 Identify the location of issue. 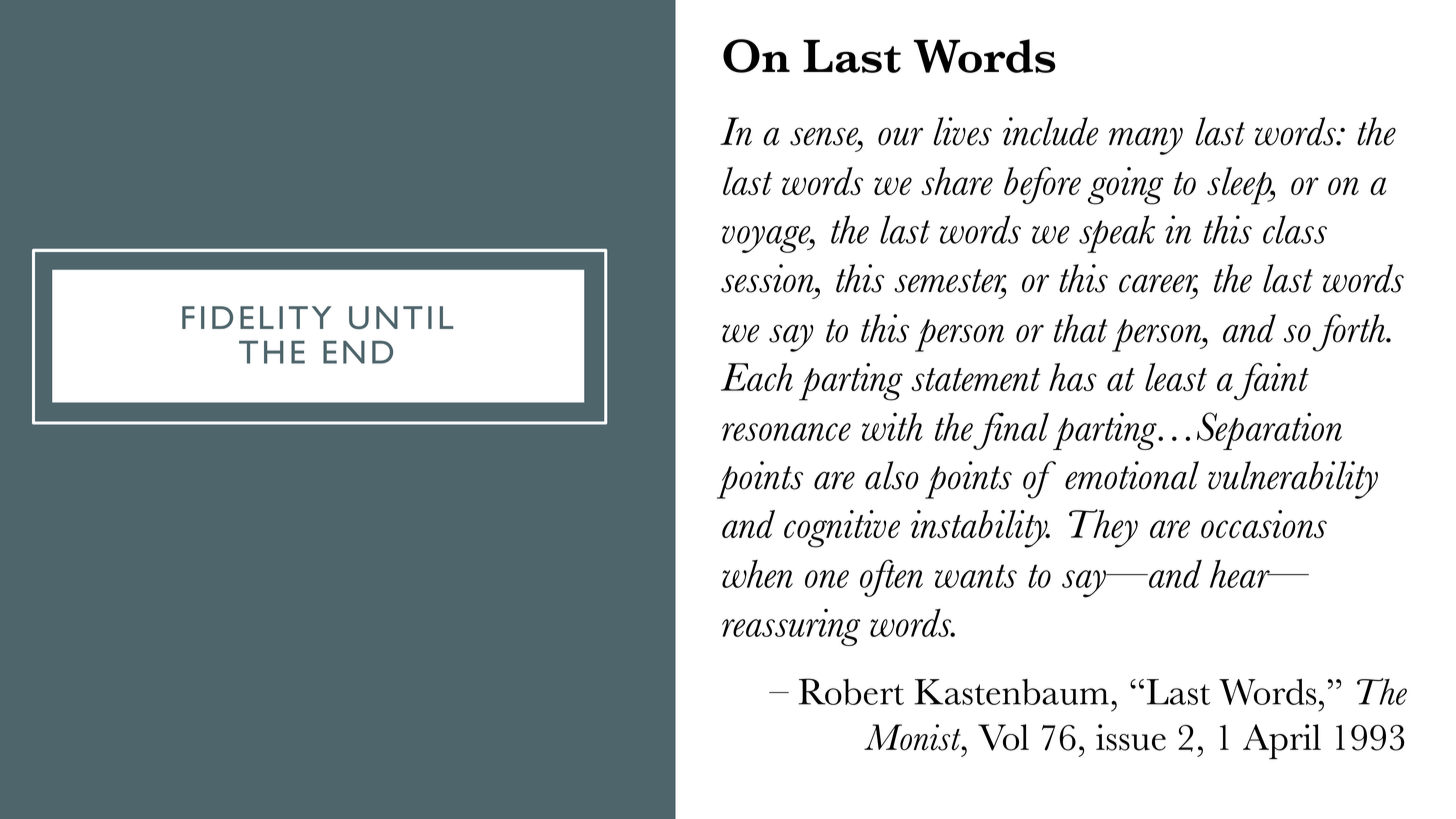
(1131, 737).
